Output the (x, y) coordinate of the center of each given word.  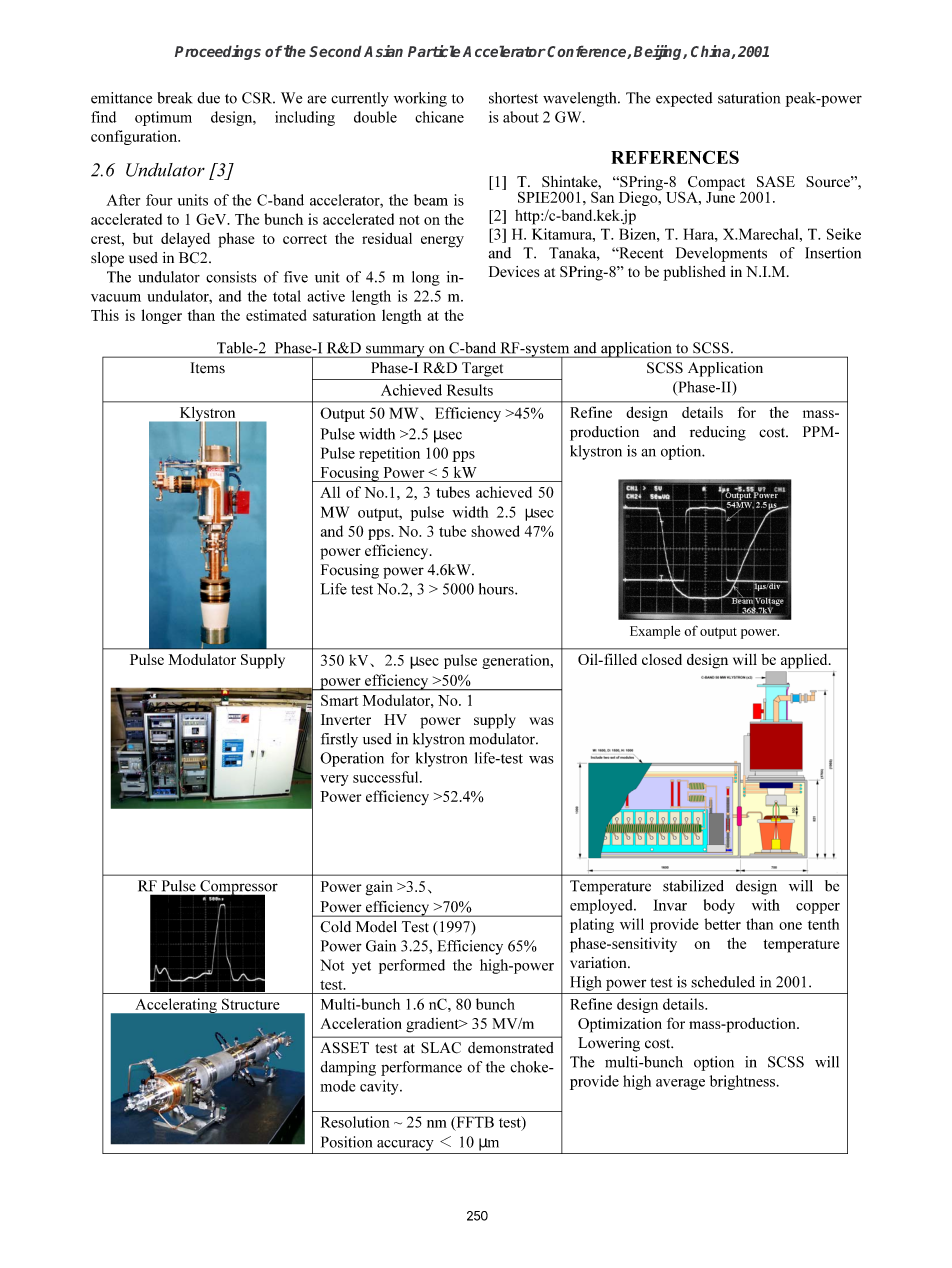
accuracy (405, 1145)
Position (346, 1142)
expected (684, 99)
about (521, 117)
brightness (742, 1082)
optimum (163, 118)
